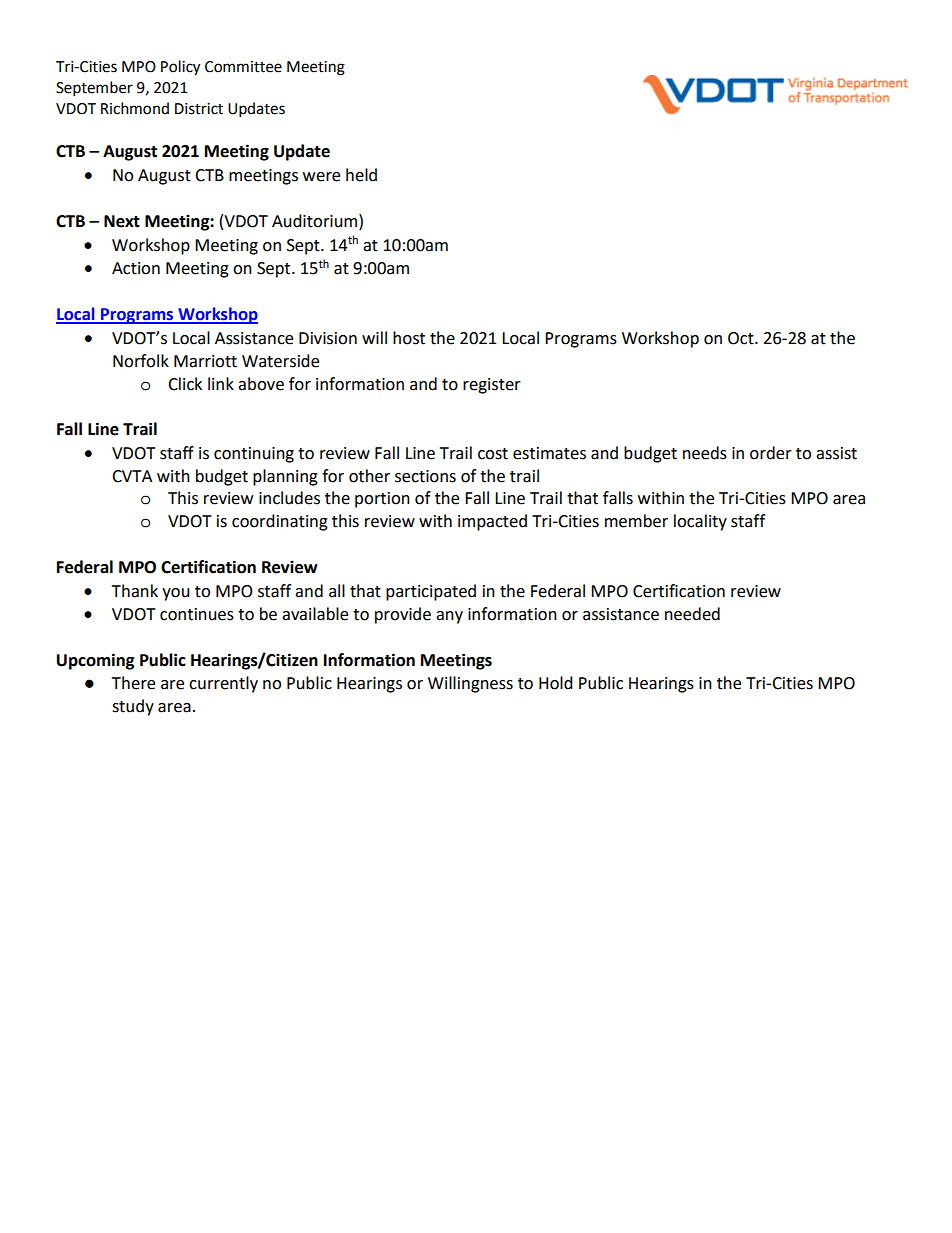  Describe the element at coordinates (243, 67) in the screenshot. I see `Committee` at that location.
